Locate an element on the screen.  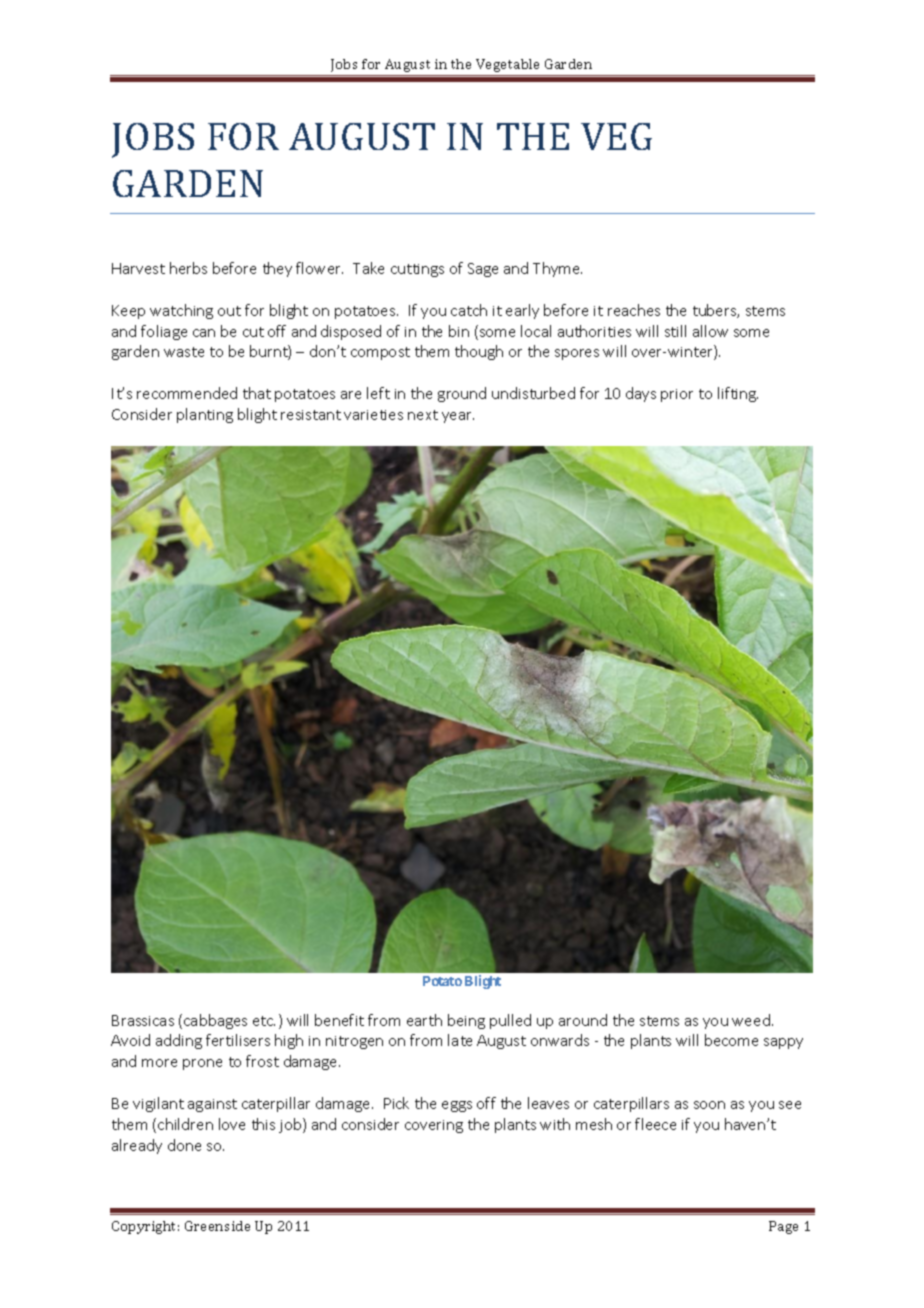
done is located at coordinates (184, 1145).
